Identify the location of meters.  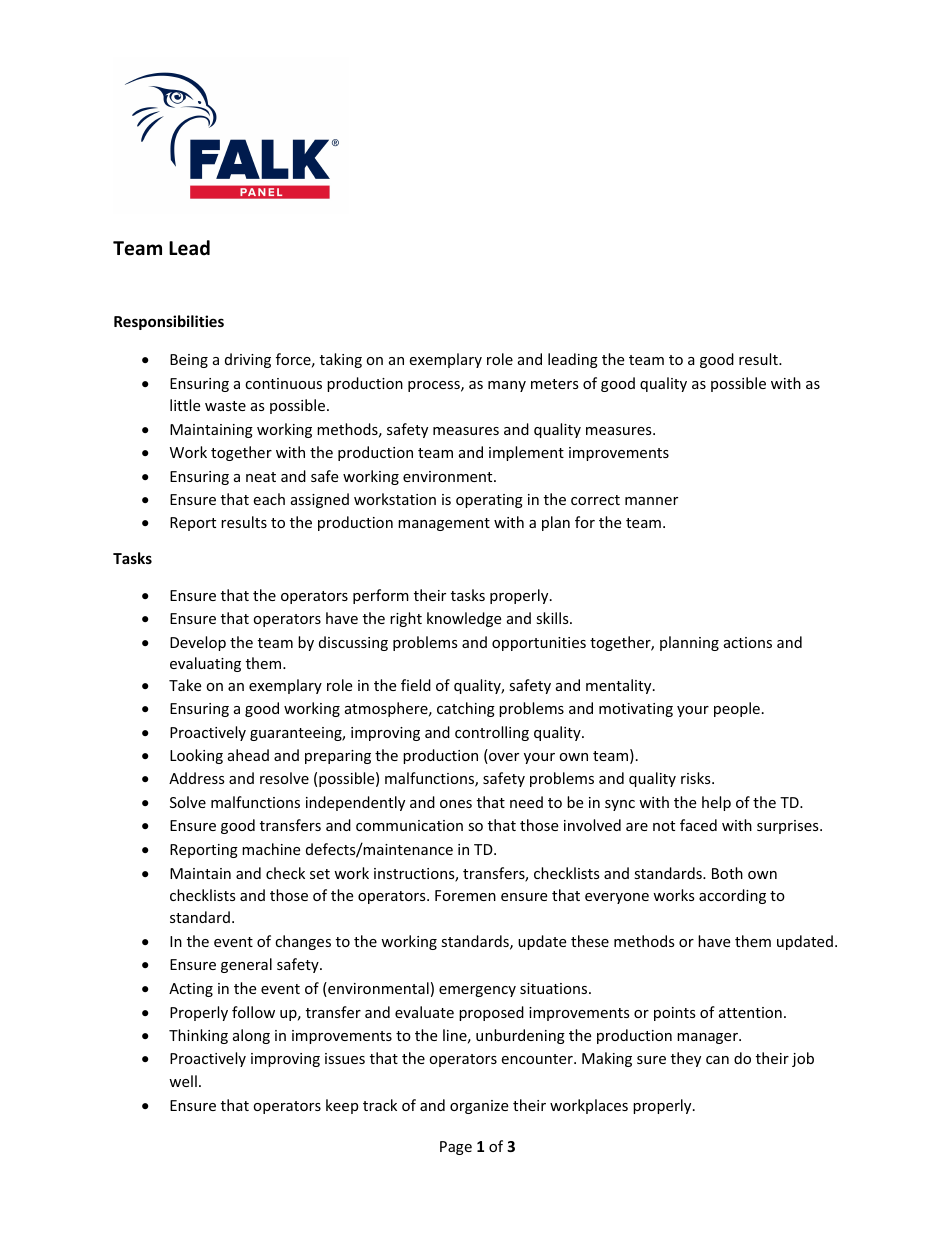
(555, 384).
